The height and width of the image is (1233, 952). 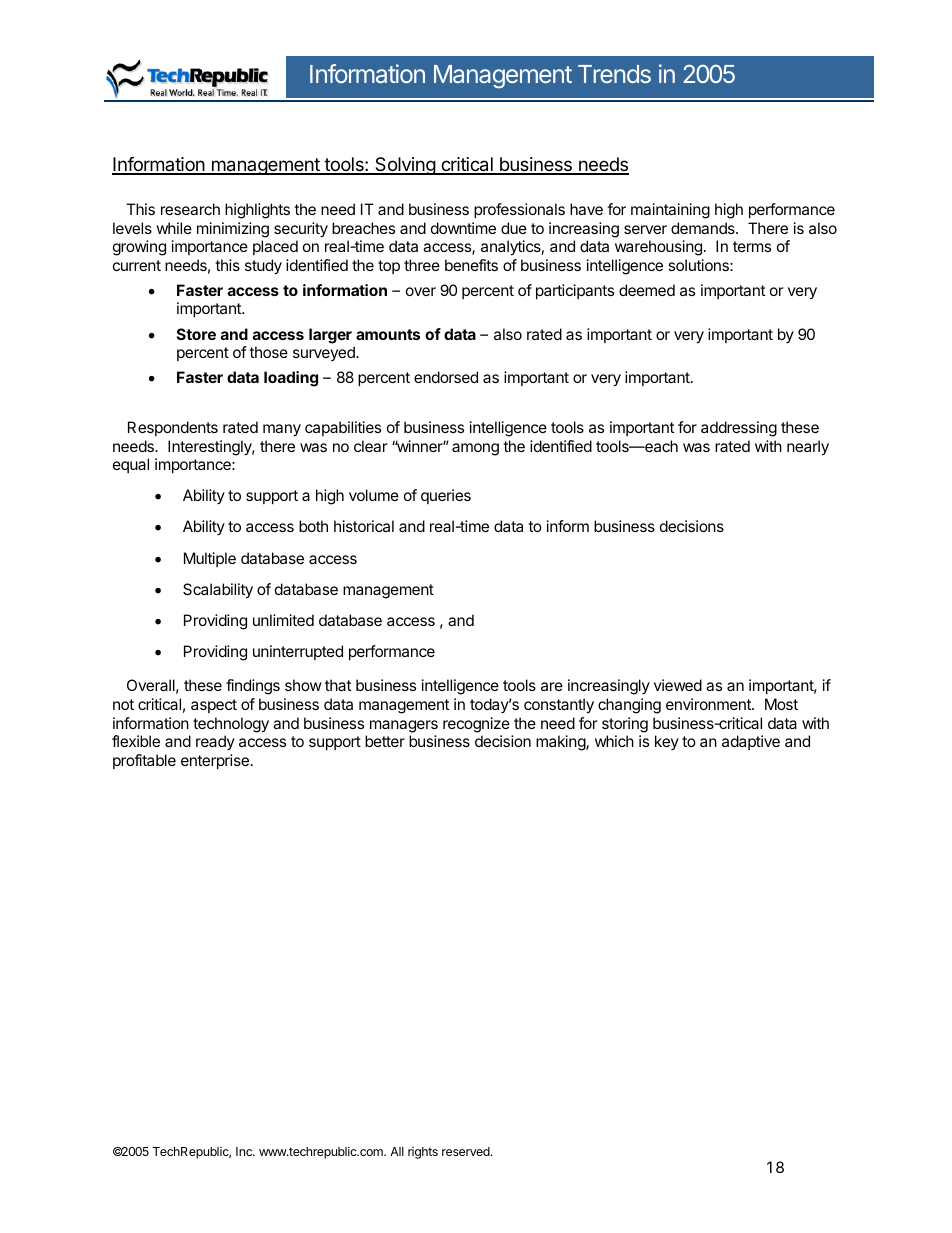 I want to click on Solving, so click(x=405, y=166).
